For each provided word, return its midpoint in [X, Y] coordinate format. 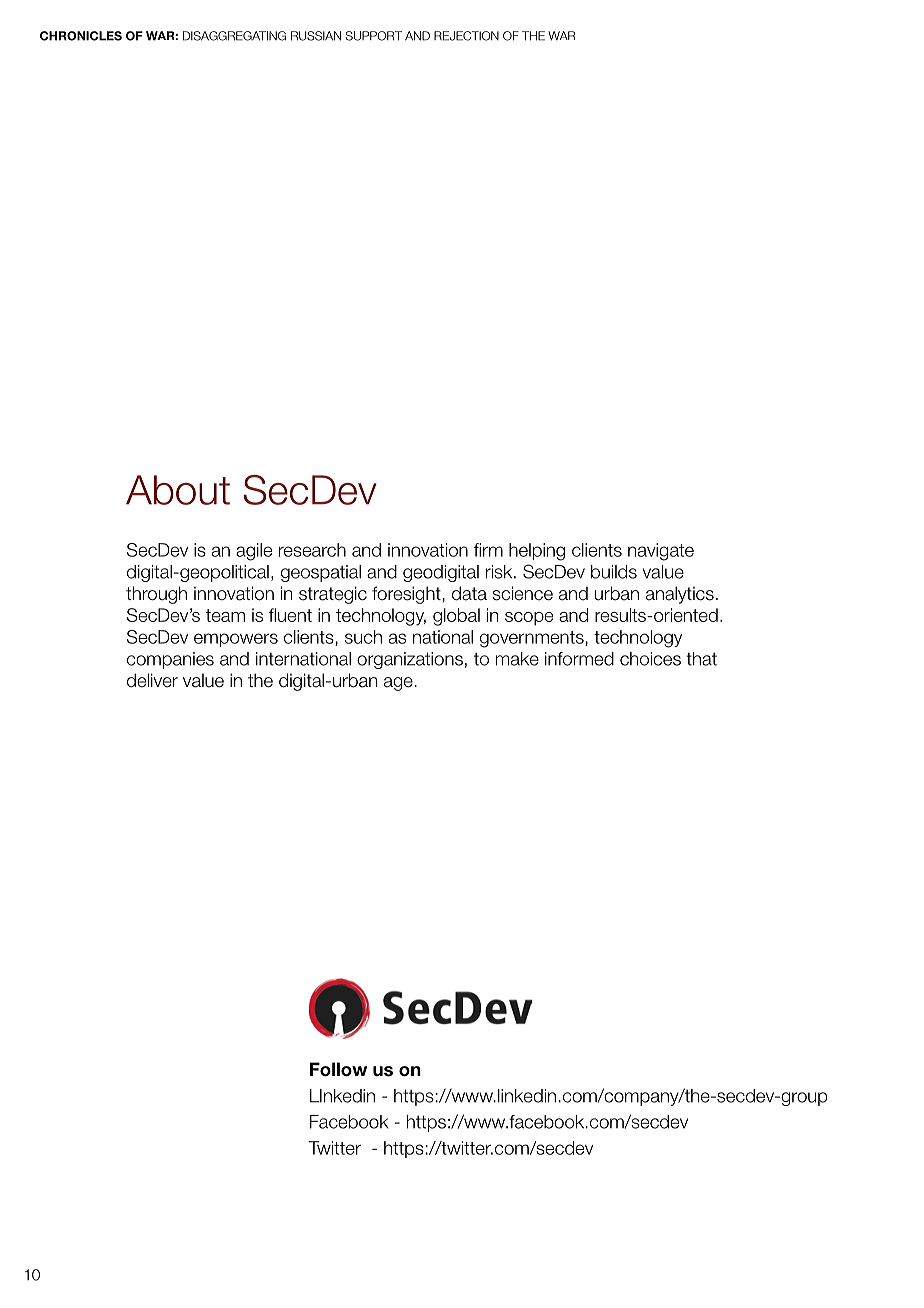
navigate [661, 552]
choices [650, 659]
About [178, 490]
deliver [152, 680]
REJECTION [466, 36]
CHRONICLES [81, 36]
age [398, 684]
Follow [338, 1069]
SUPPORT [374, 36]
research [312, 550]
